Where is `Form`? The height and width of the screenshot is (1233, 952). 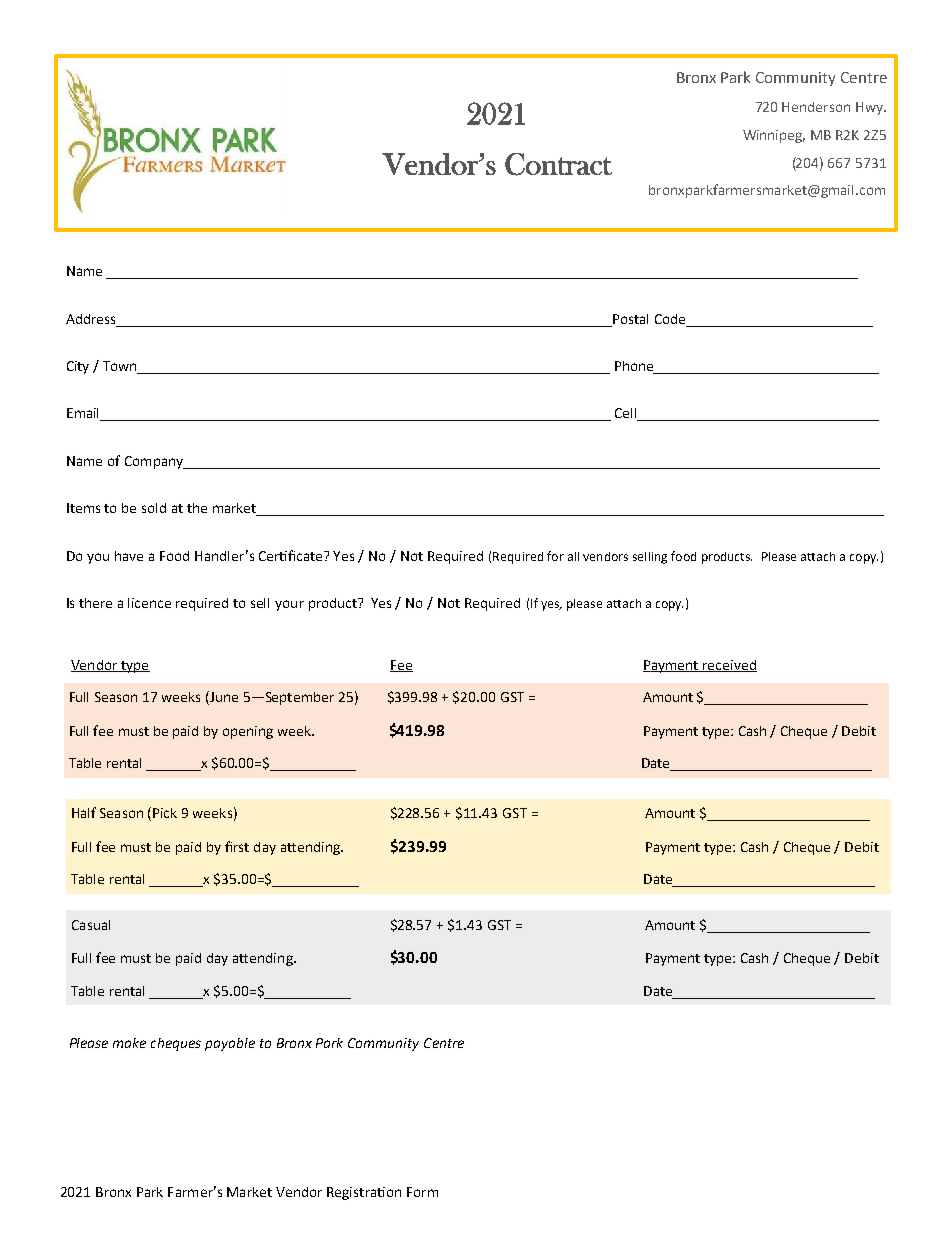
Form is located at coordinates (422, 1192).
